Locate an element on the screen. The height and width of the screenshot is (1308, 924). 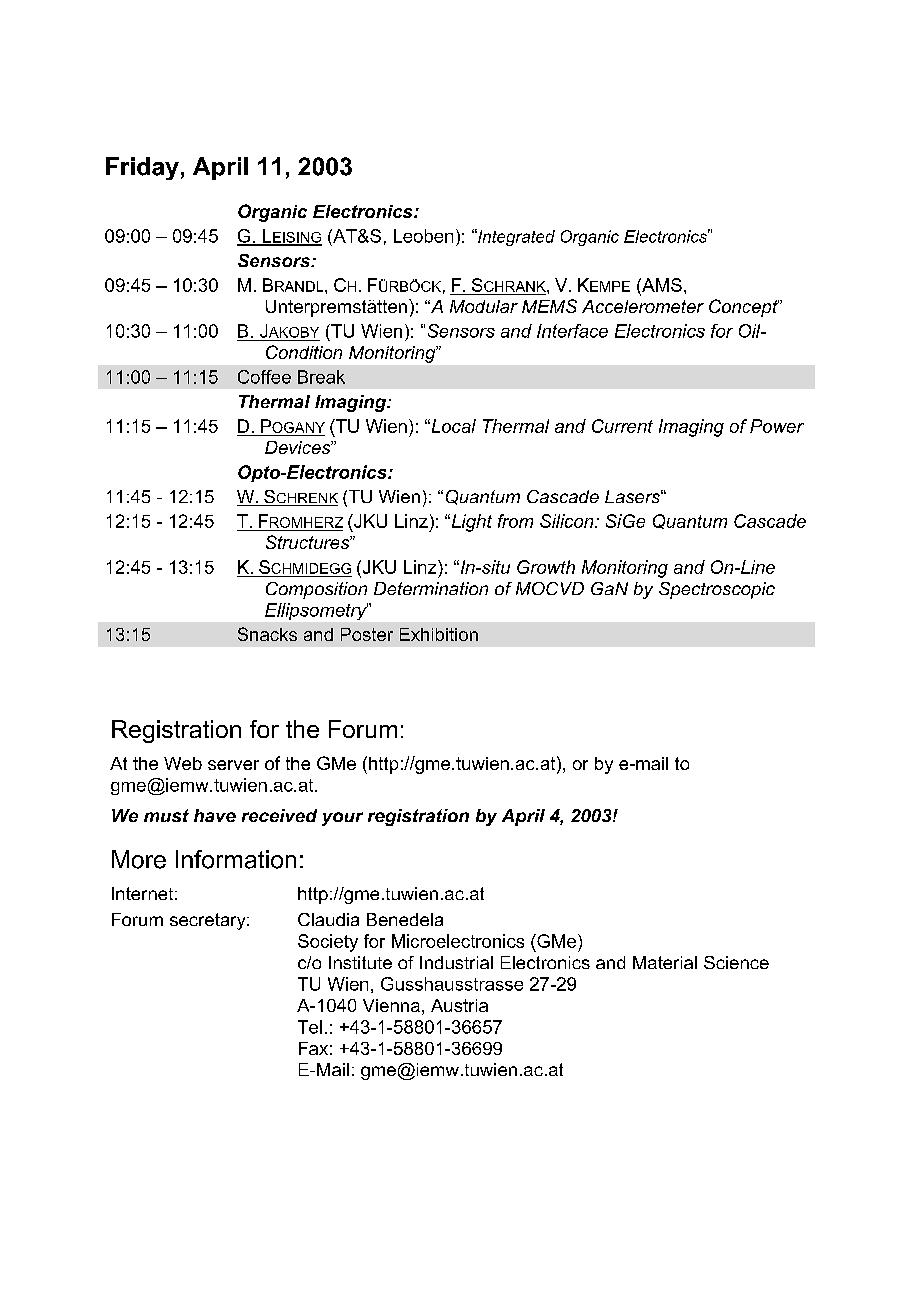
Tel is located at coordinates (310, 1027).
